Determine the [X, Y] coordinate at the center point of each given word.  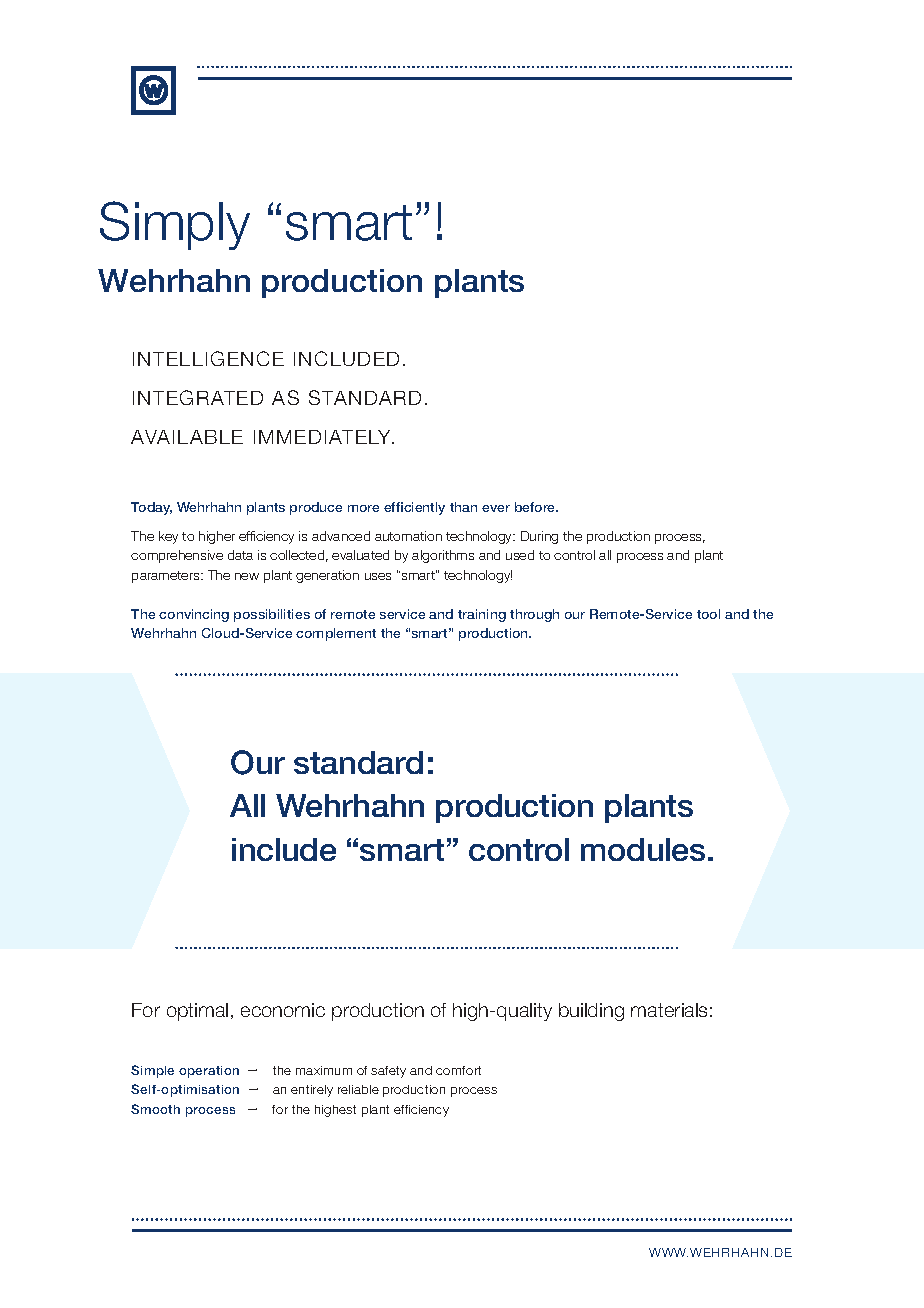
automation [408, 536]
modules [643, 849]
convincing [194, 615]
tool [708, 614]
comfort [458, 1070]
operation [209, 1072]
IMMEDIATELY [324, 437]
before [536, 507]
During [539, 537]
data [240, 555]
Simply [175, 225]
